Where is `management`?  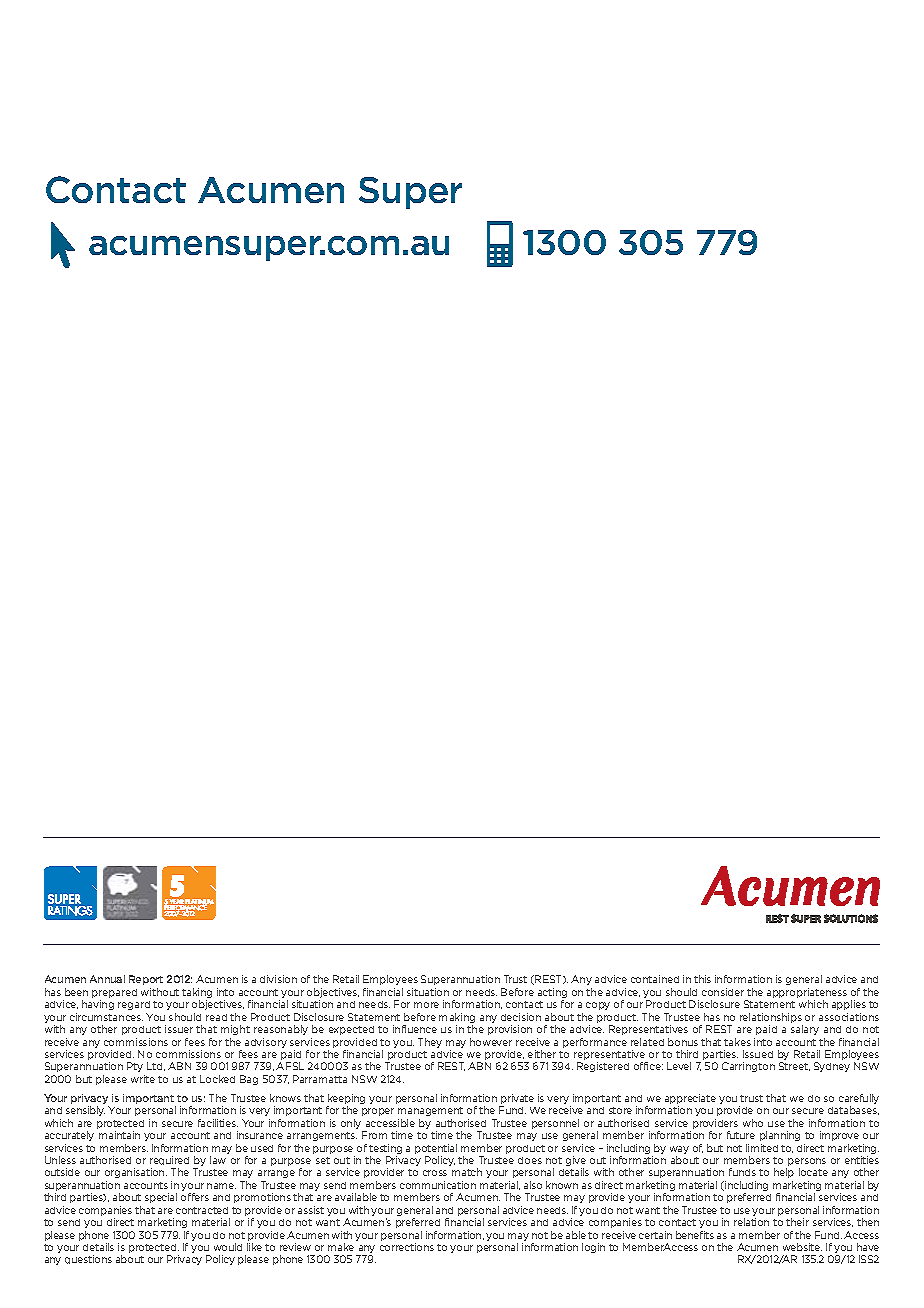
management is located at coordinates (430, 1111).
